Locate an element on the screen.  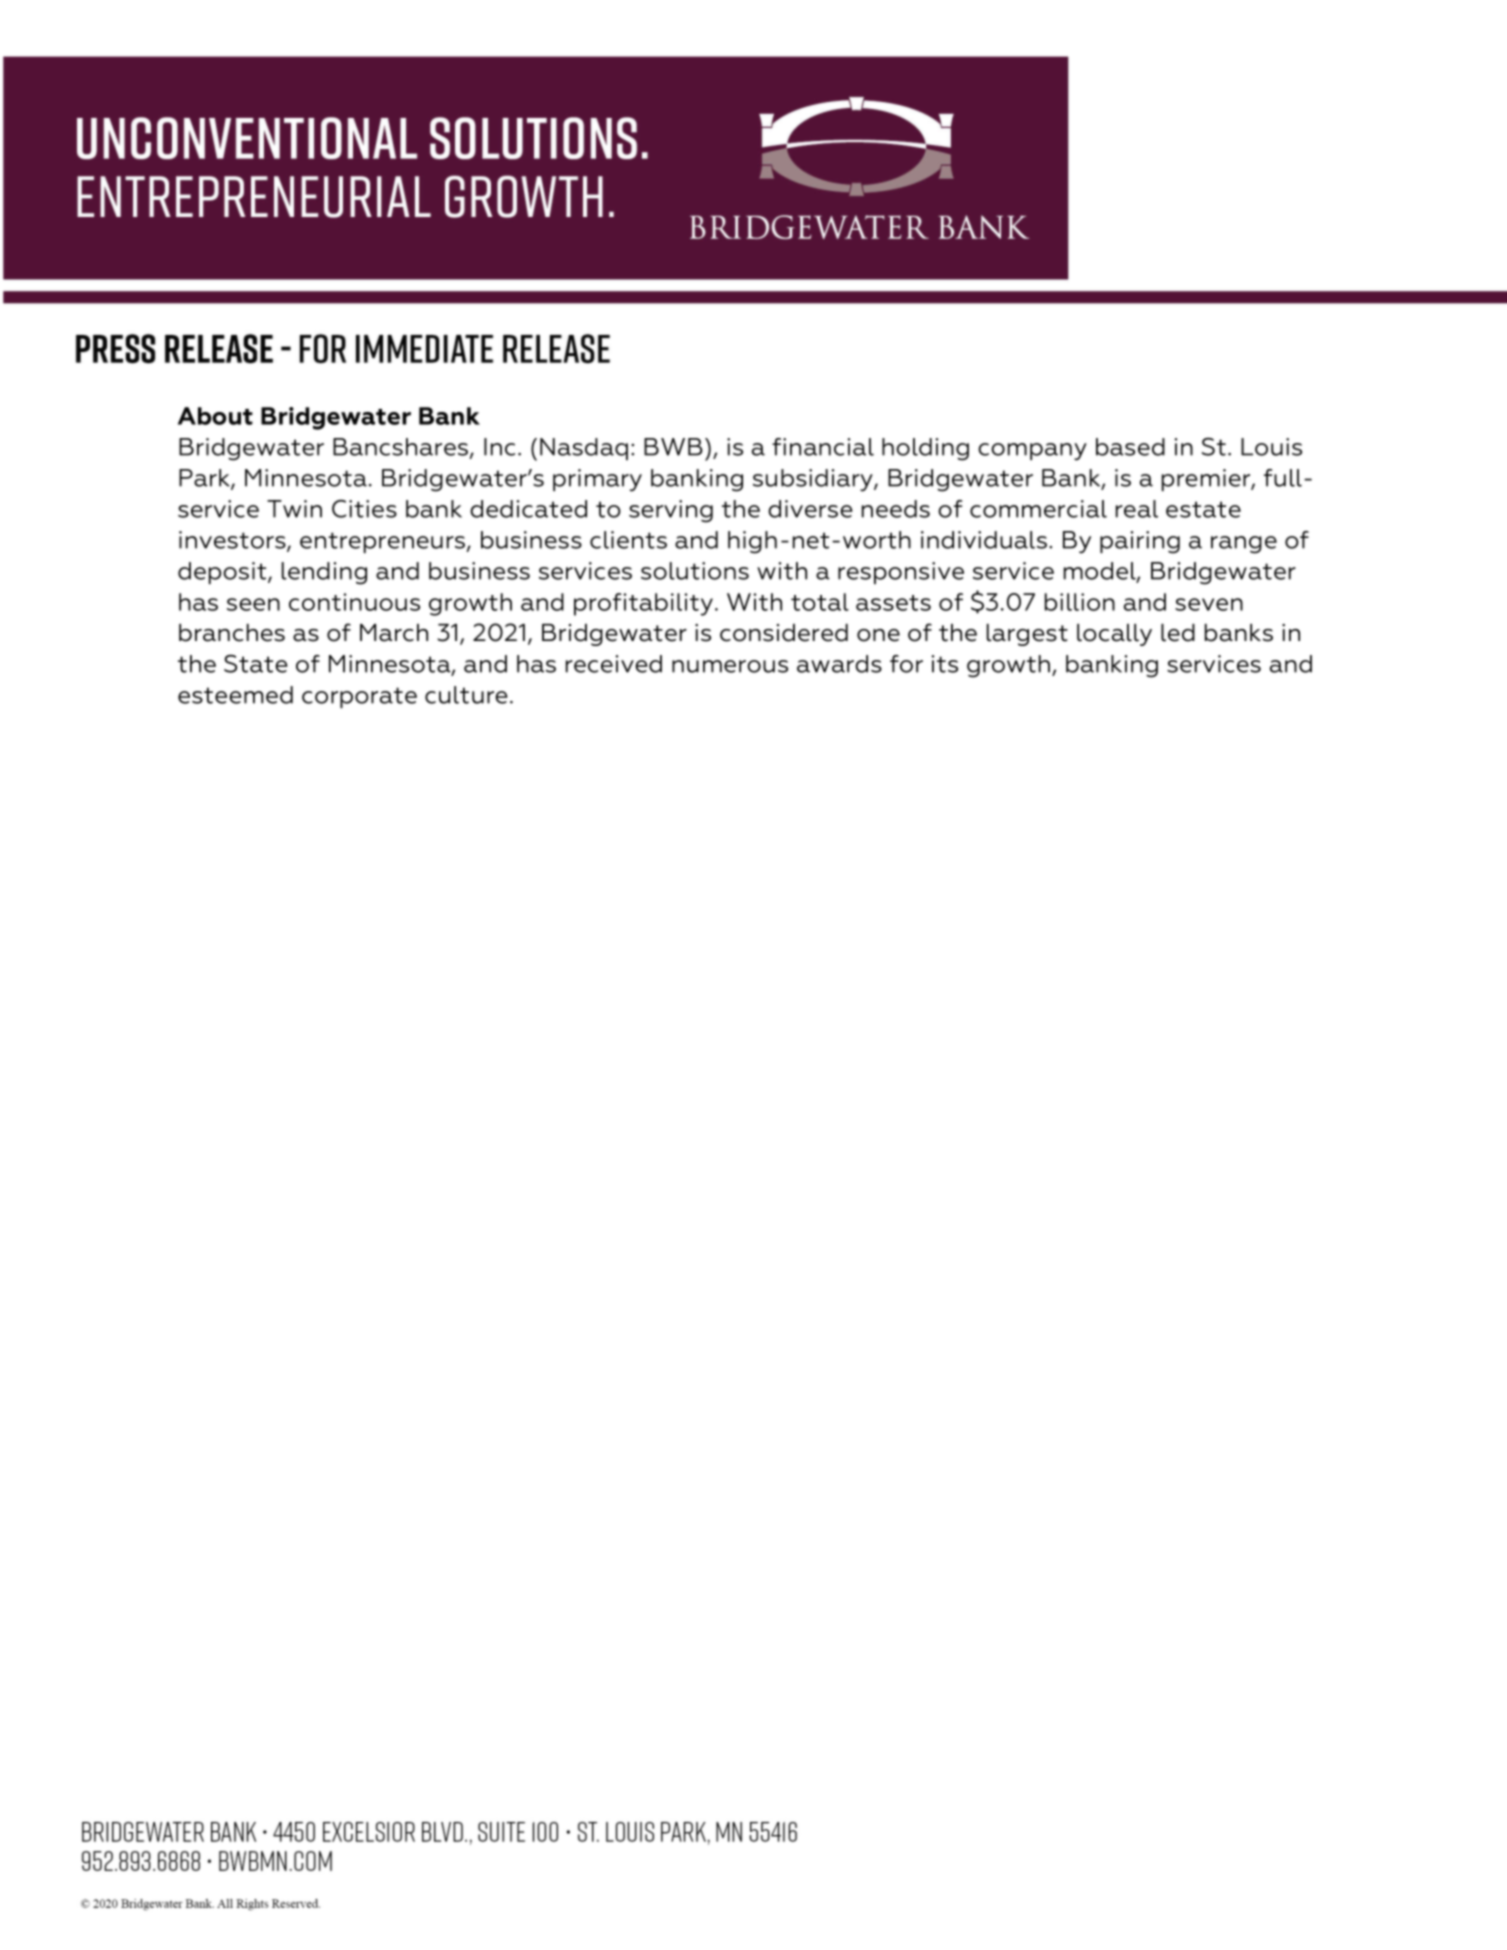
based is located at coordinates (1130, 447).
